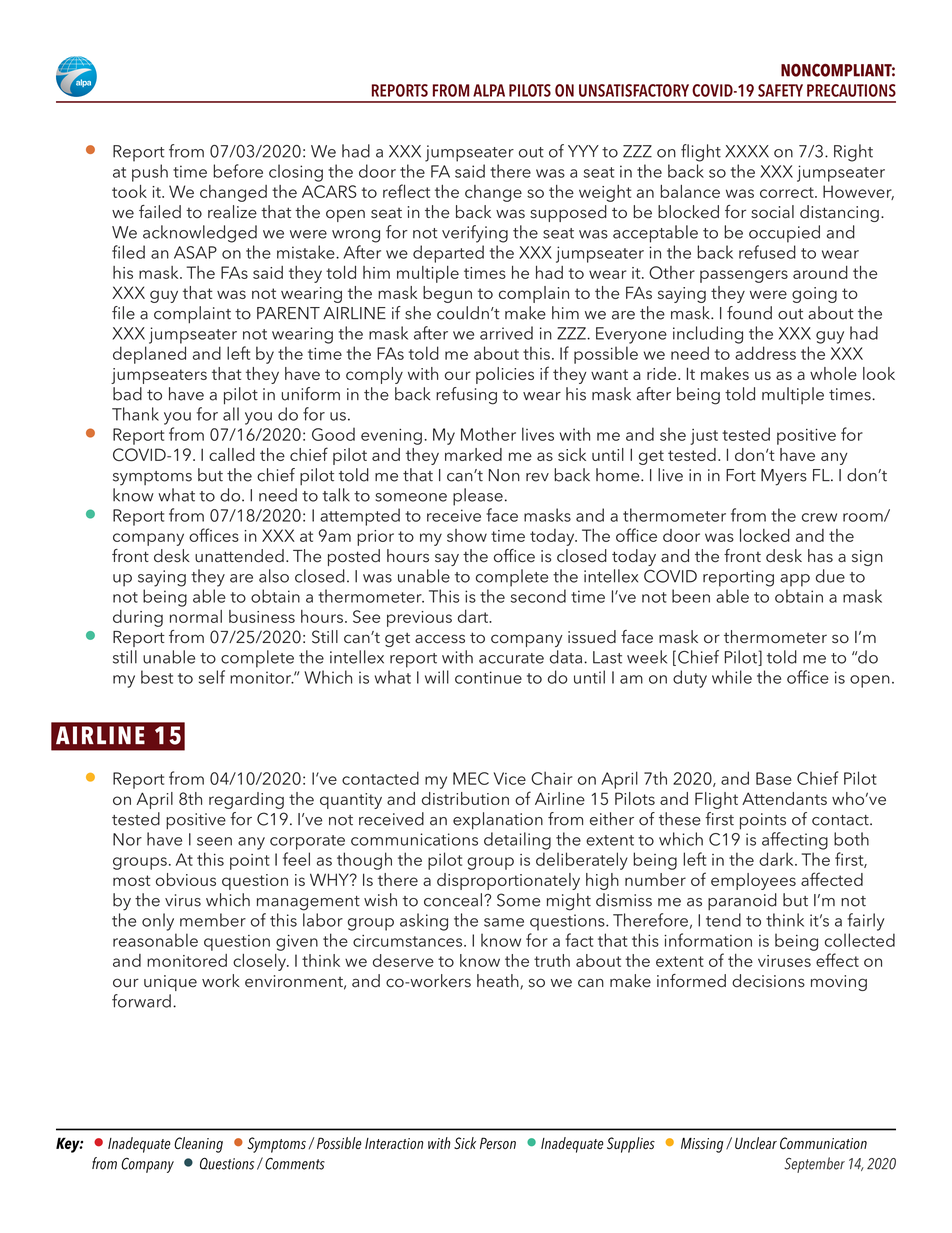 The image size is (952, 1233). I want to click on Cleaning, so click(198, 1145).
